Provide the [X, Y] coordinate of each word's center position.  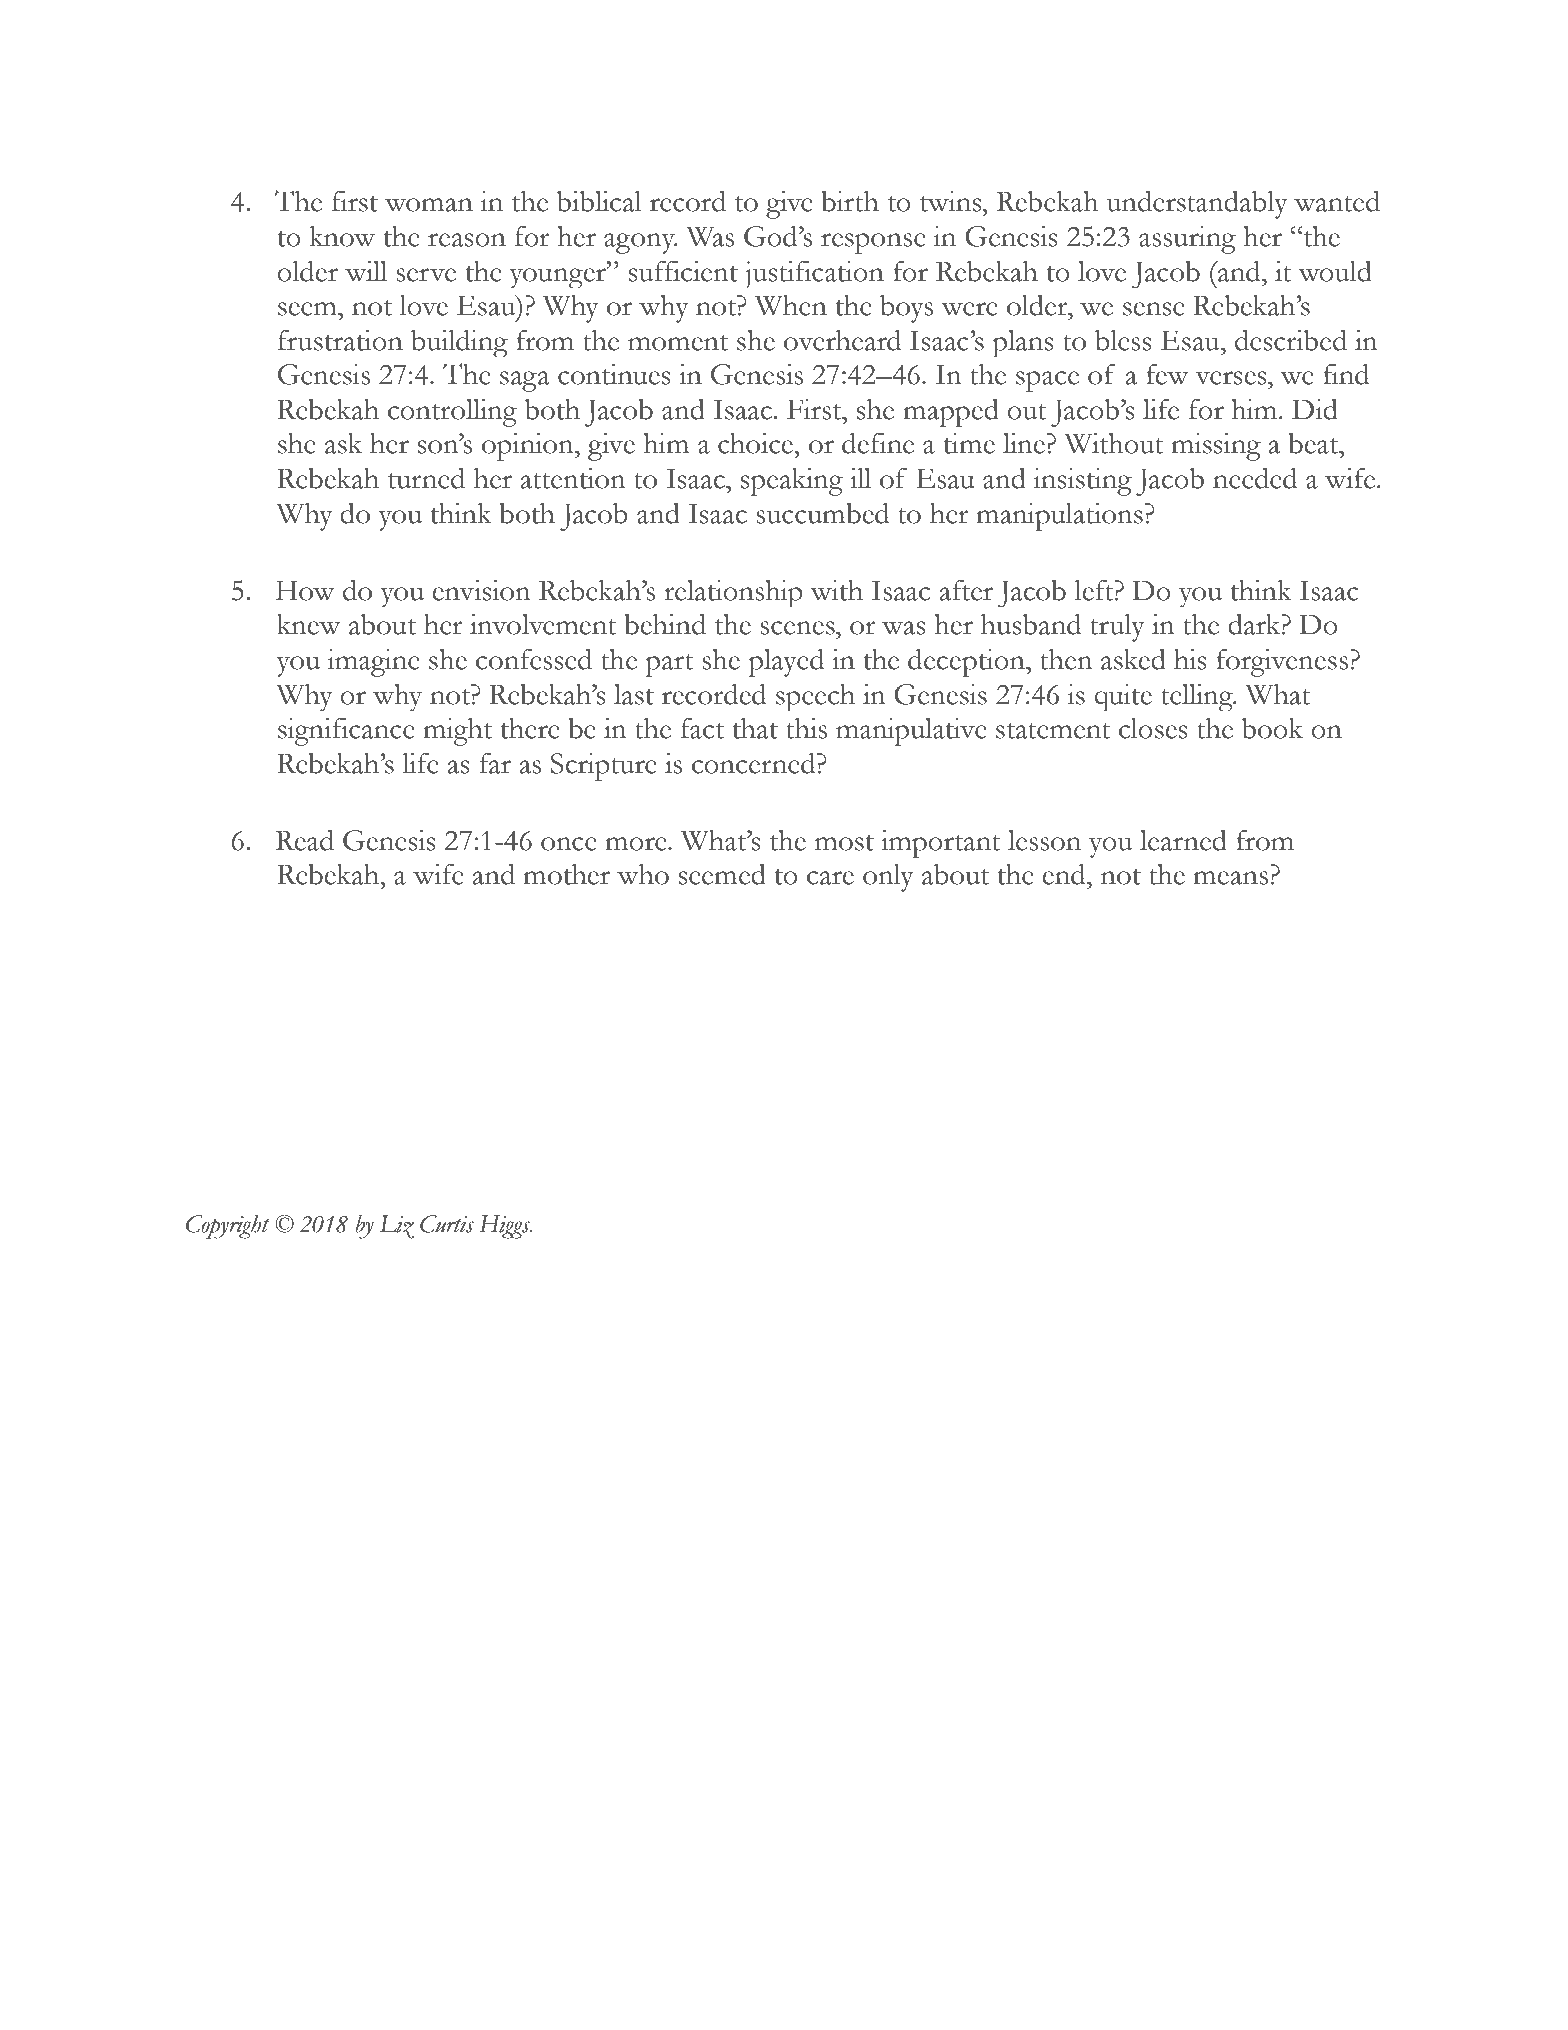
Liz [396, 1227]
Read [305, 840]
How [305, 590]
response [873, 243]
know [342, 236]
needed [1255, 478]
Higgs [505, 1227]
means [1231, 878]
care [830, 878]
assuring [1187, 240]
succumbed [822, 513]
